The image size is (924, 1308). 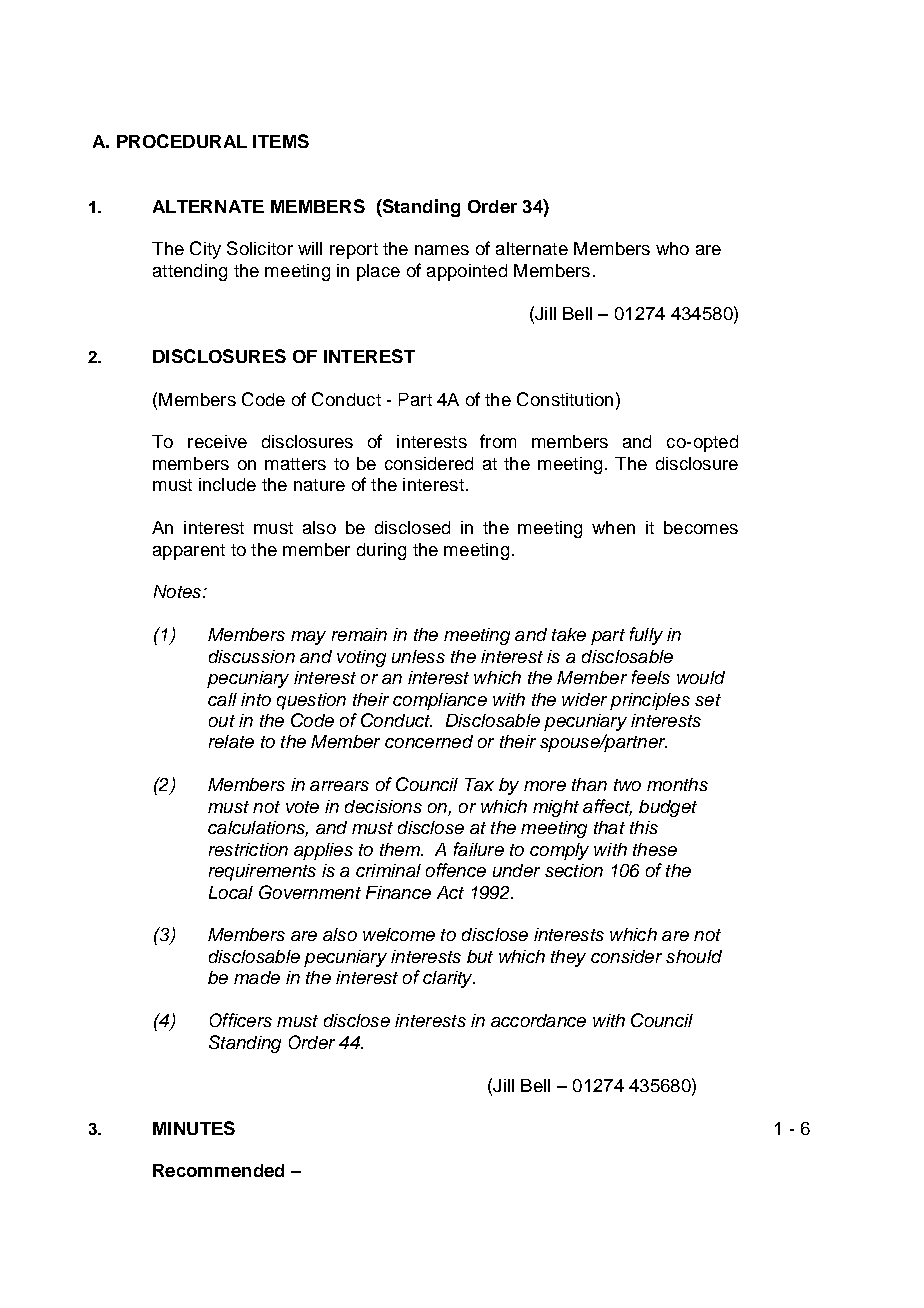 What do you see at coordinates (418, 656) in the page?
I see `unless` at bounding box center [418, 656].
